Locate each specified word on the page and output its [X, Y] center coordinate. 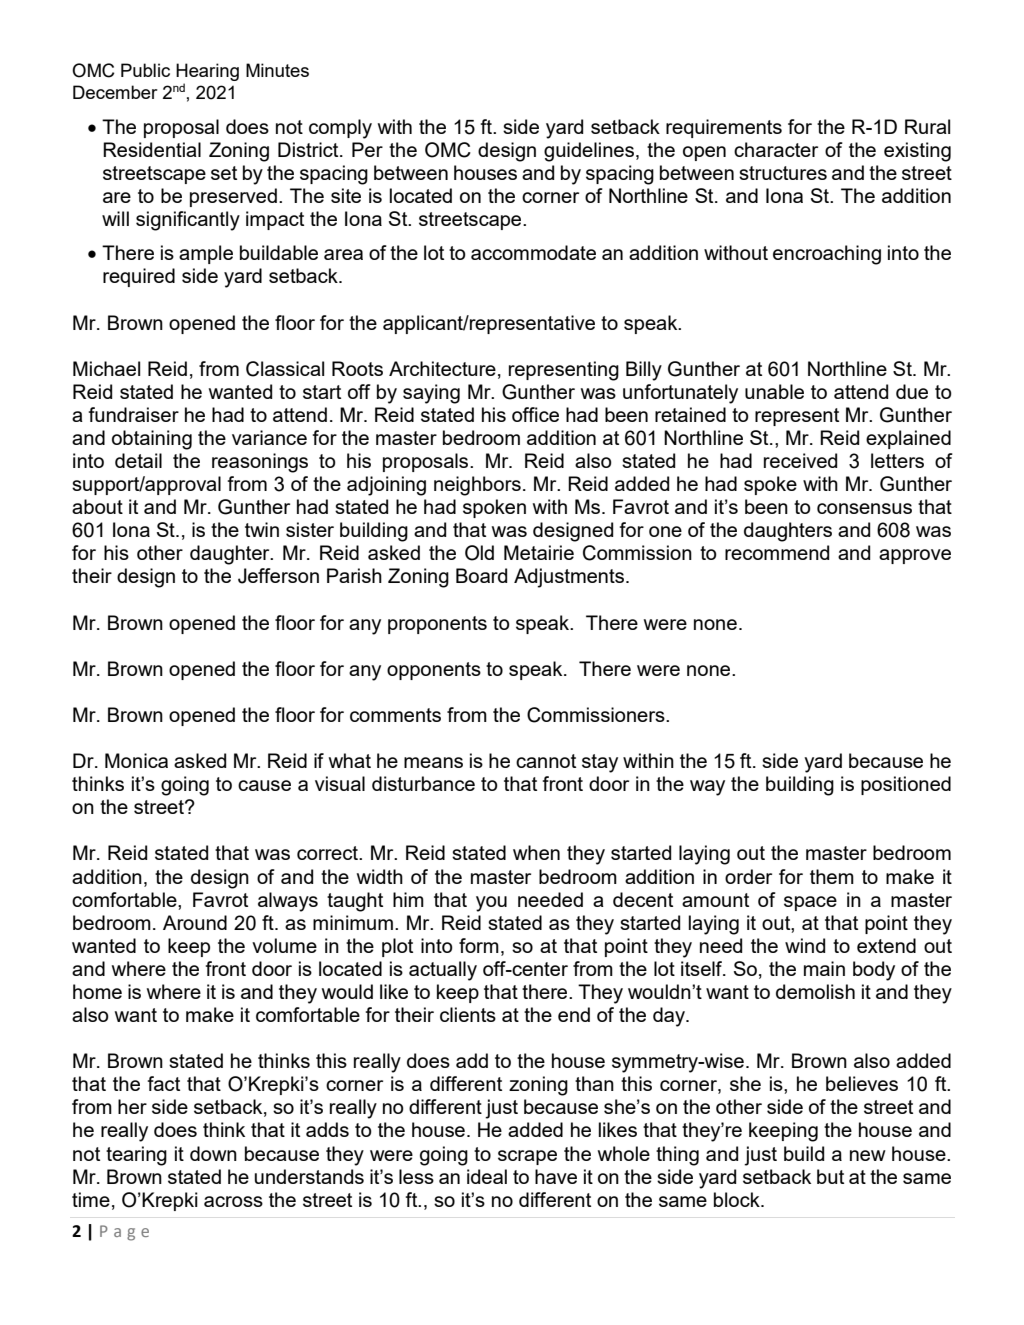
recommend [777, 552]
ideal [487, 1176]
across [233, 1201]
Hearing [207, 73]
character [776, 149]
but [830, 1176]
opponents [434, 671]
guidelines [590, 152]
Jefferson [278, 576]
